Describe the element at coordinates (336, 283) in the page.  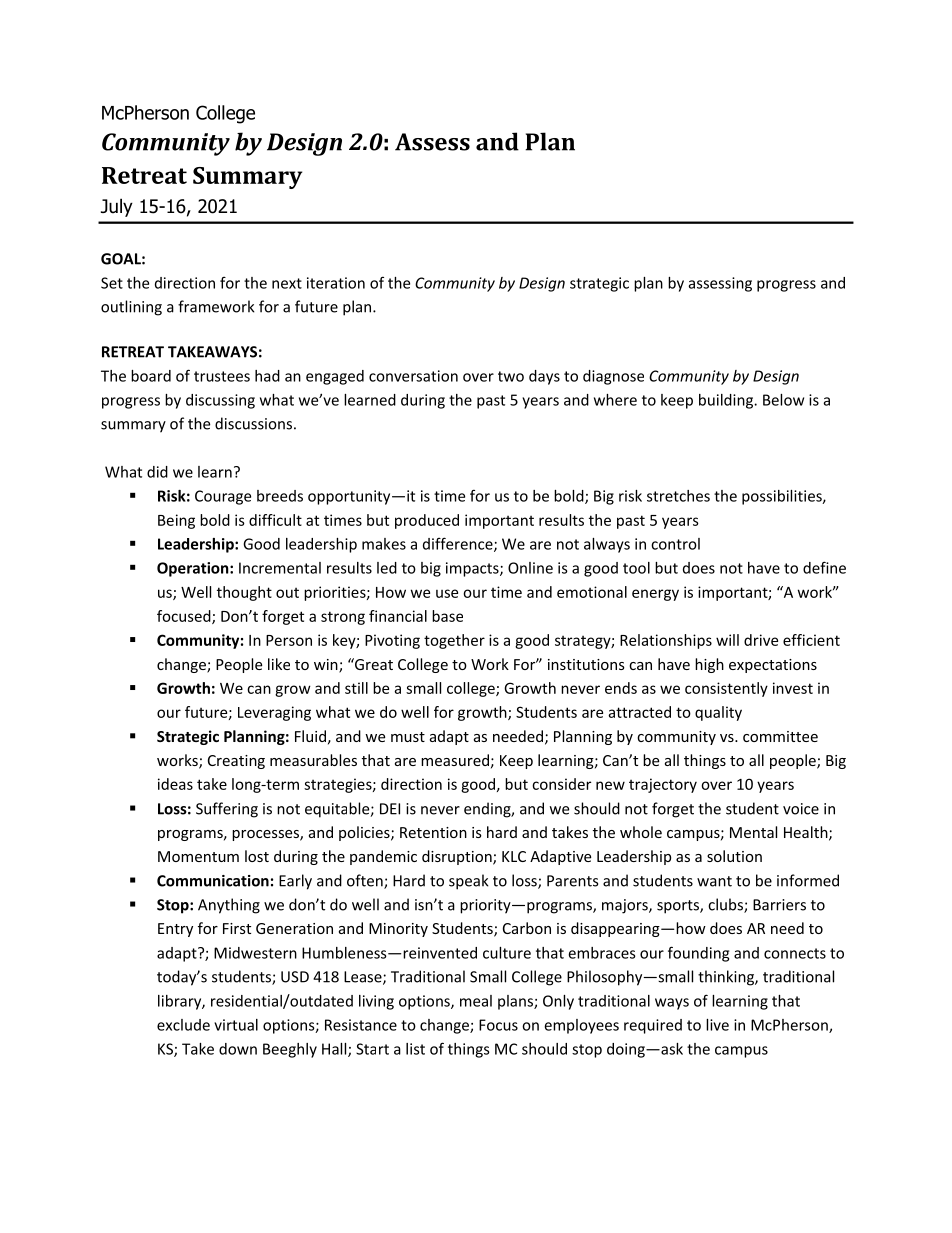
I see `iteration` at that location.
